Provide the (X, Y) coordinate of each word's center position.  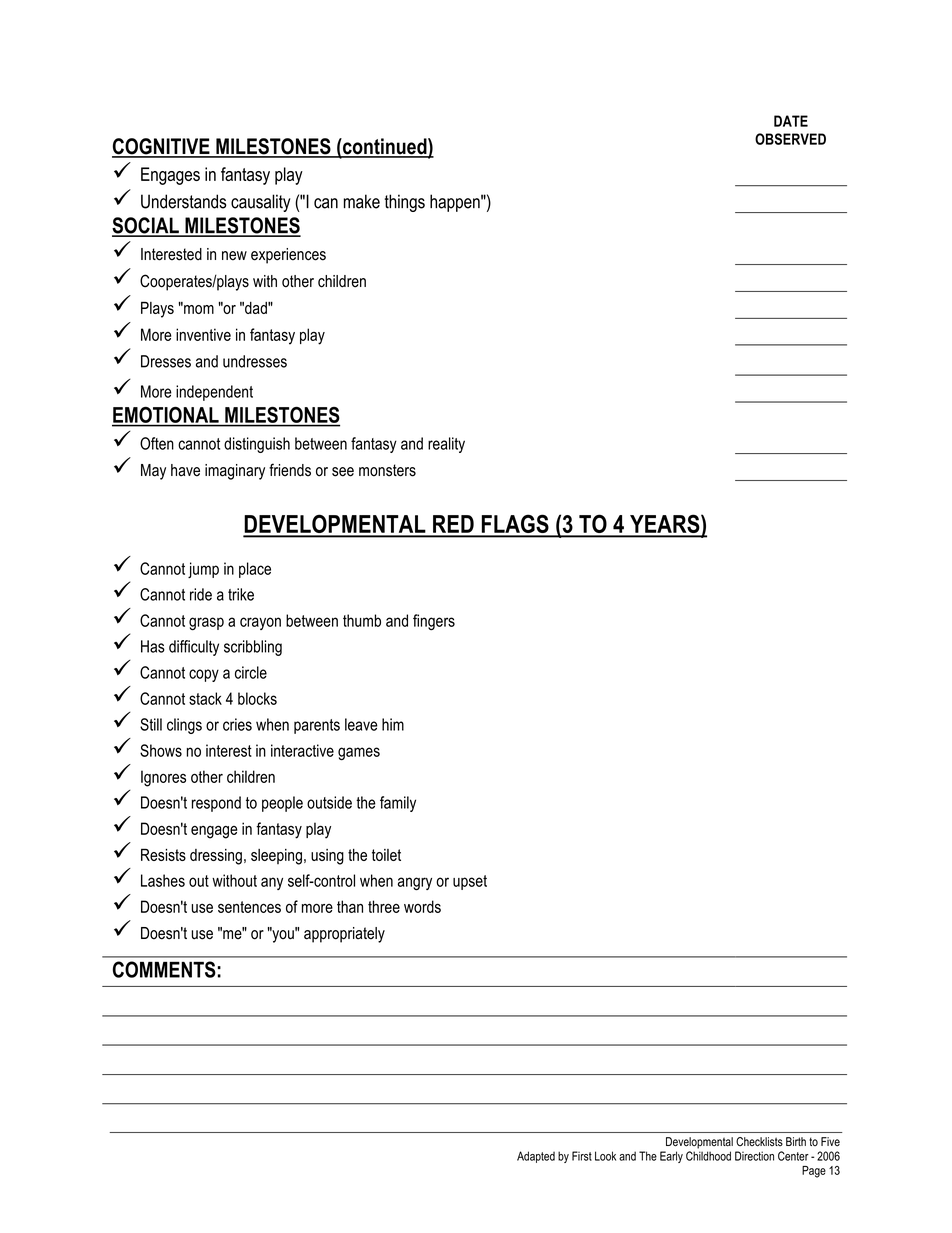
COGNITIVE (162, 147)
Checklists (759, 1141)
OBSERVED (790, 139)
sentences (249, 907)
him (393, 724)
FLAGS (515, 525)
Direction (754, 1156)
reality (446, 445)
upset (470, 882)
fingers (434, 622)
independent (214, 393)
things (405, 203)
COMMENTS (164, 969)
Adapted (536, 1157)
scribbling (253, 648)
